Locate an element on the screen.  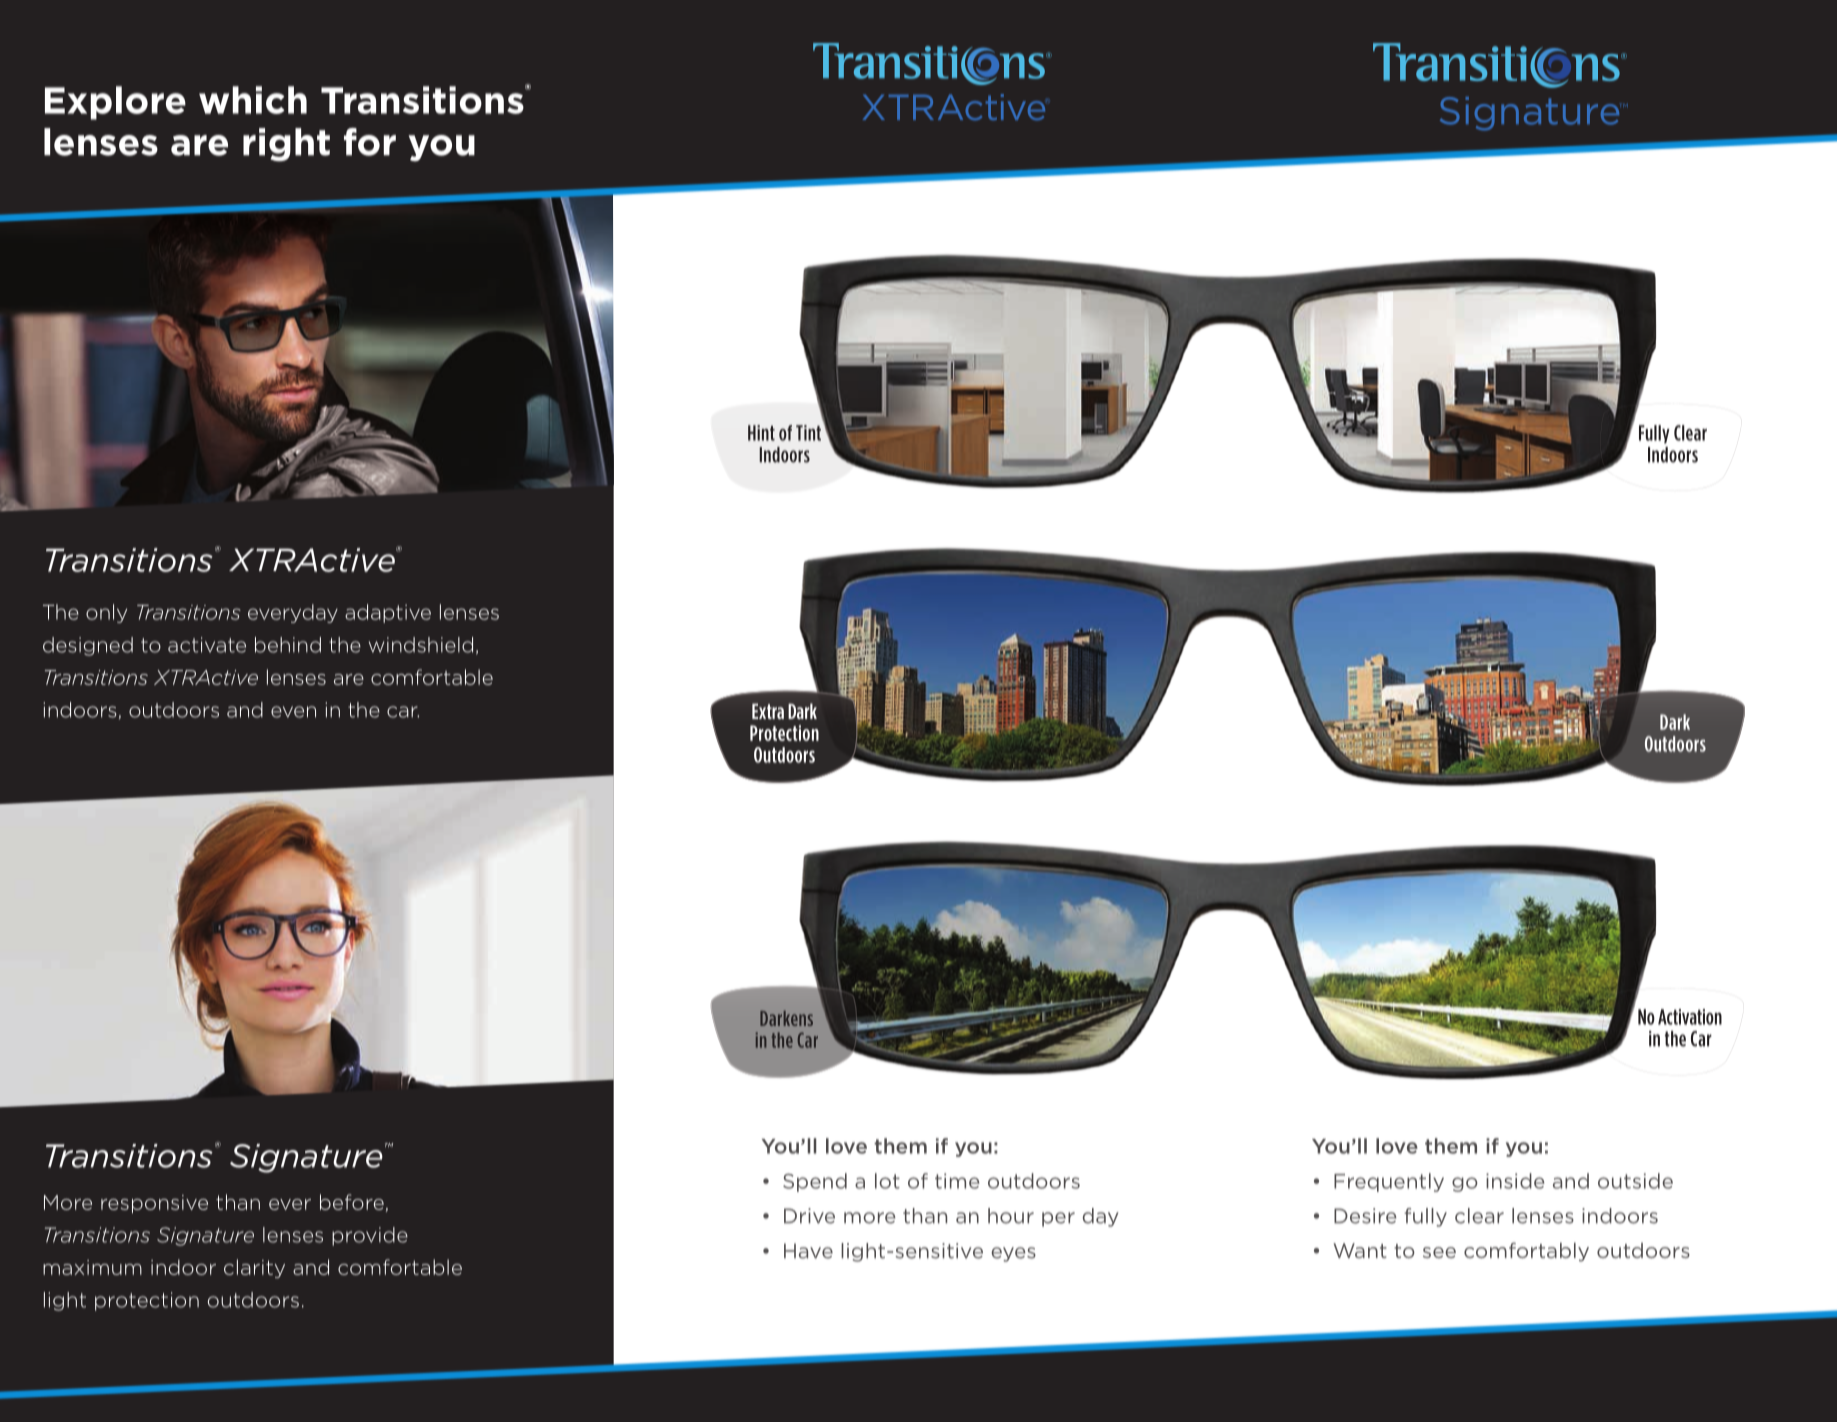
which is located at coordinates (253, 100).
